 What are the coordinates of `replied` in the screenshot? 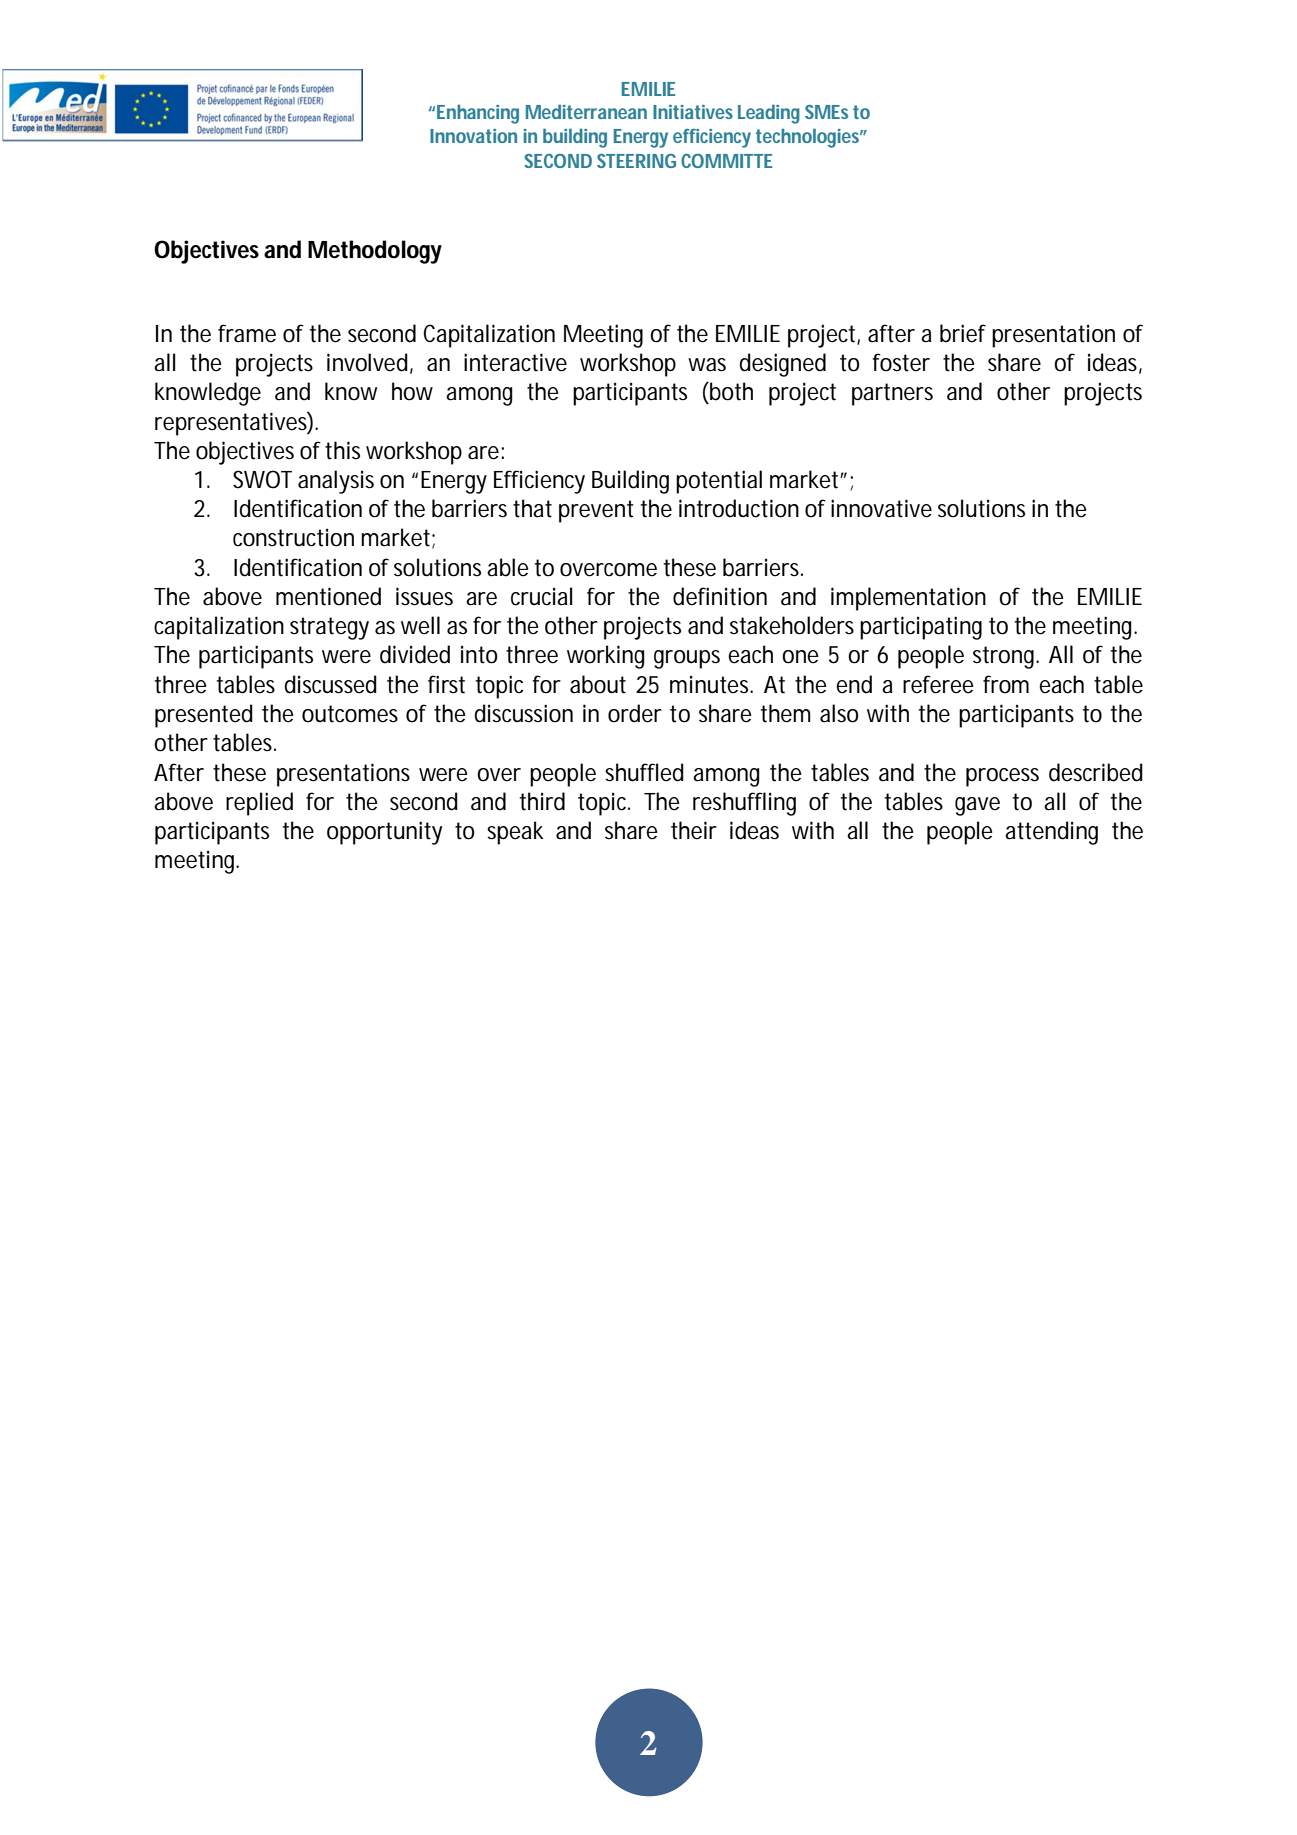 It's located at (259, 804).
